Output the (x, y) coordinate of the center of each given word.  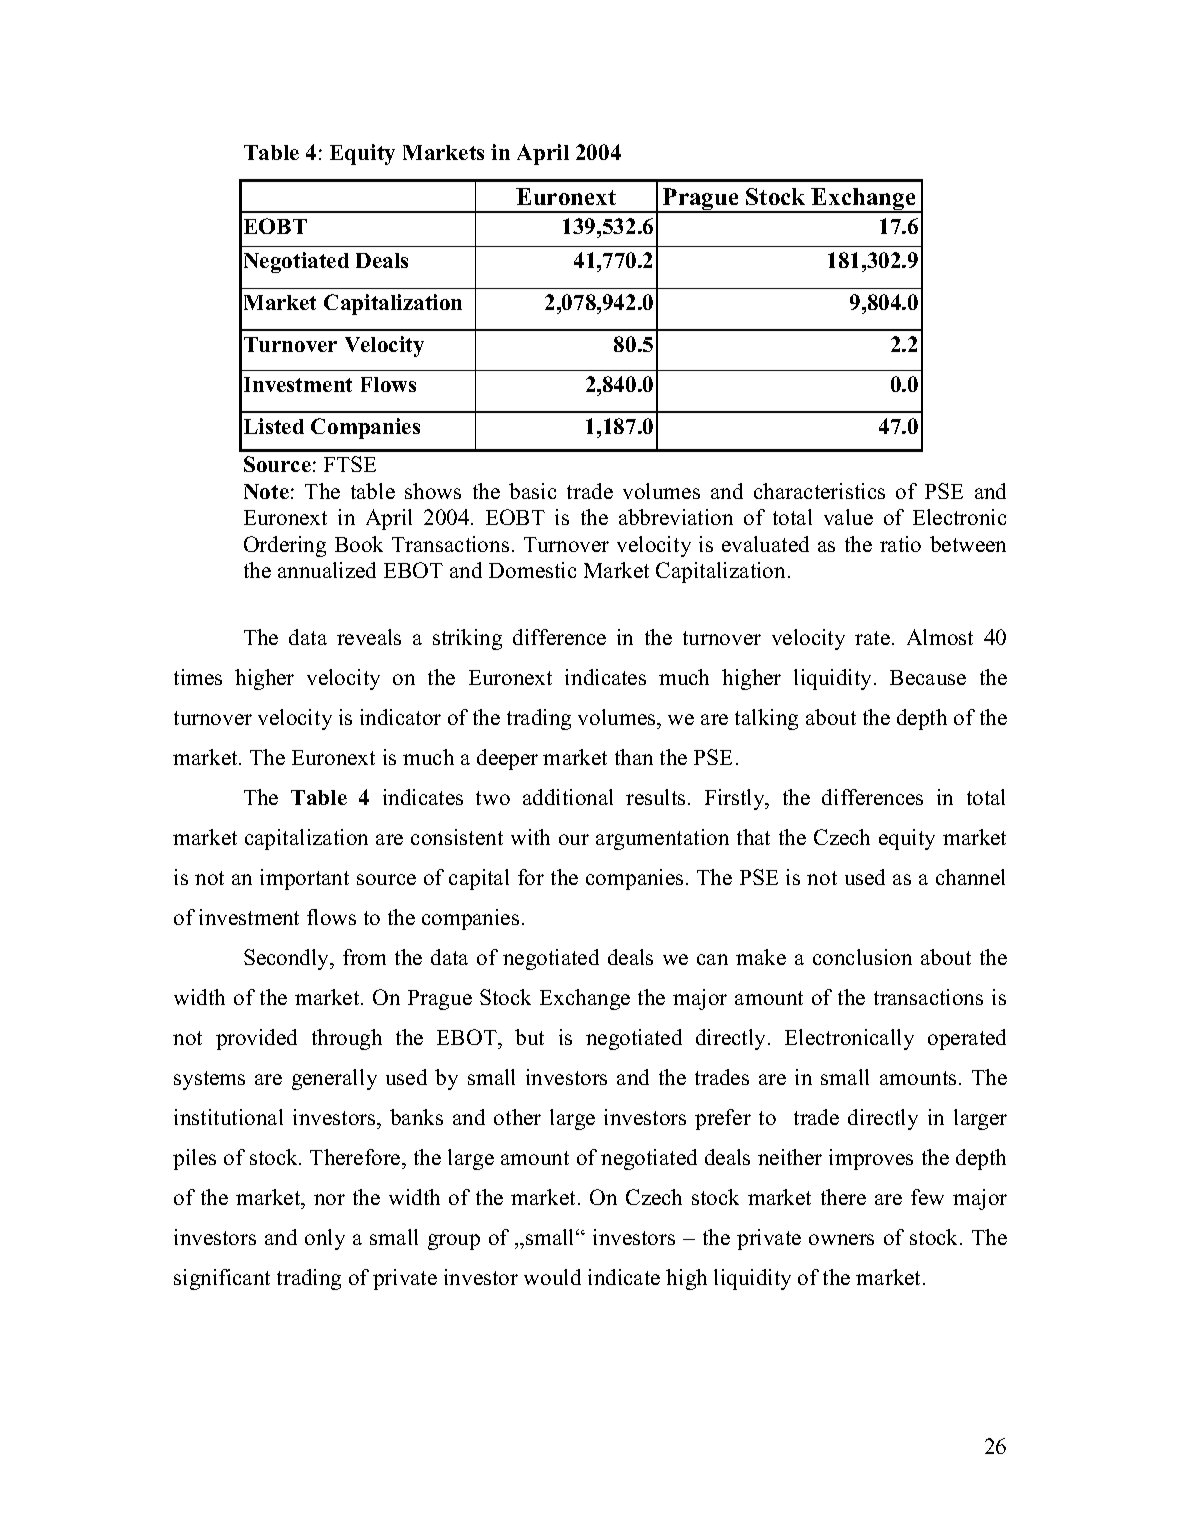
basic (532, 491)
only (325, 1239)
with (530, 837)
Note (266, 491)
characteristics (819, 491)
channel (970, 877)
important (304, 879)
